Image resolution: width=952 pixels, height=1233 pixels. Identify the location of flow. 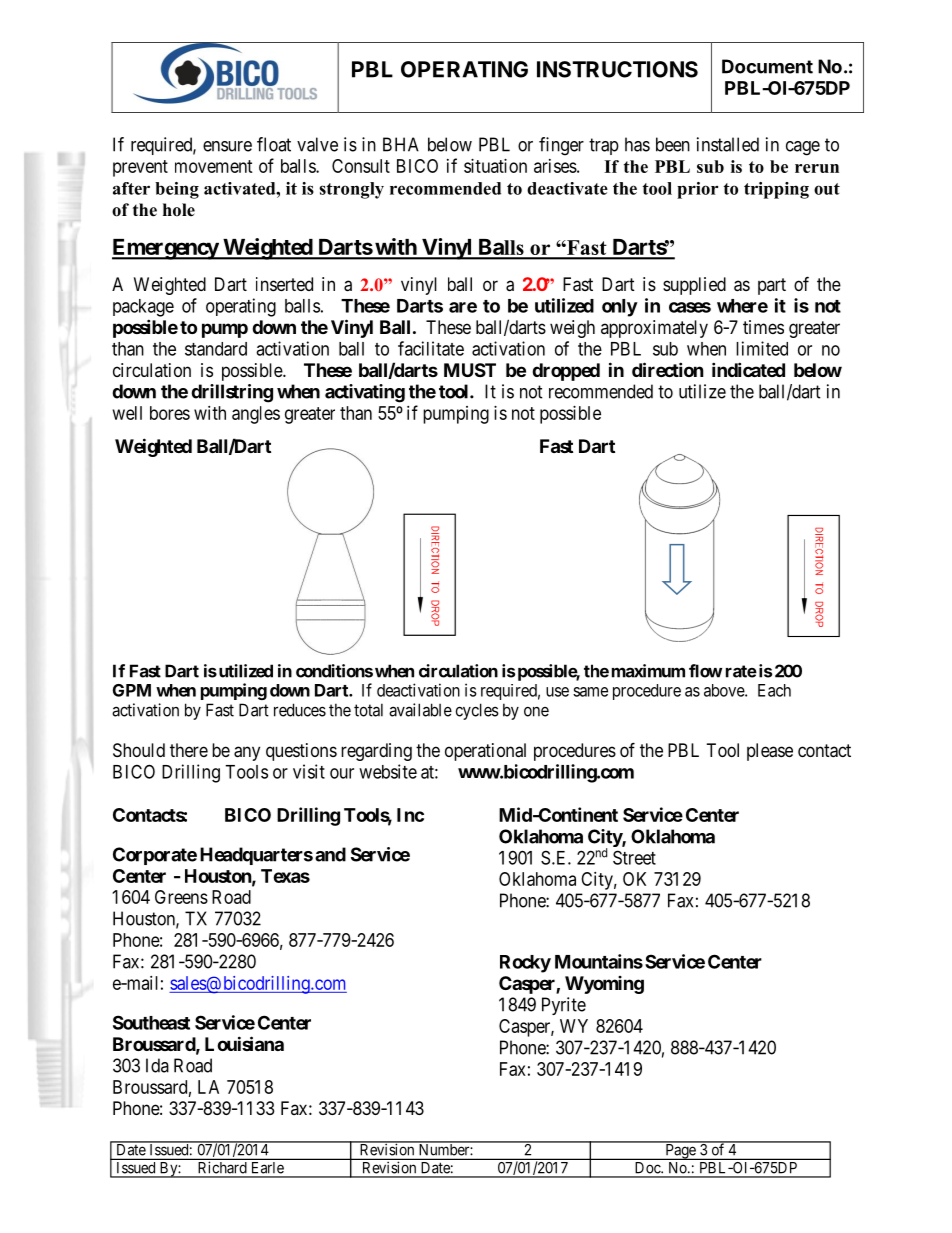
(705, 671).
